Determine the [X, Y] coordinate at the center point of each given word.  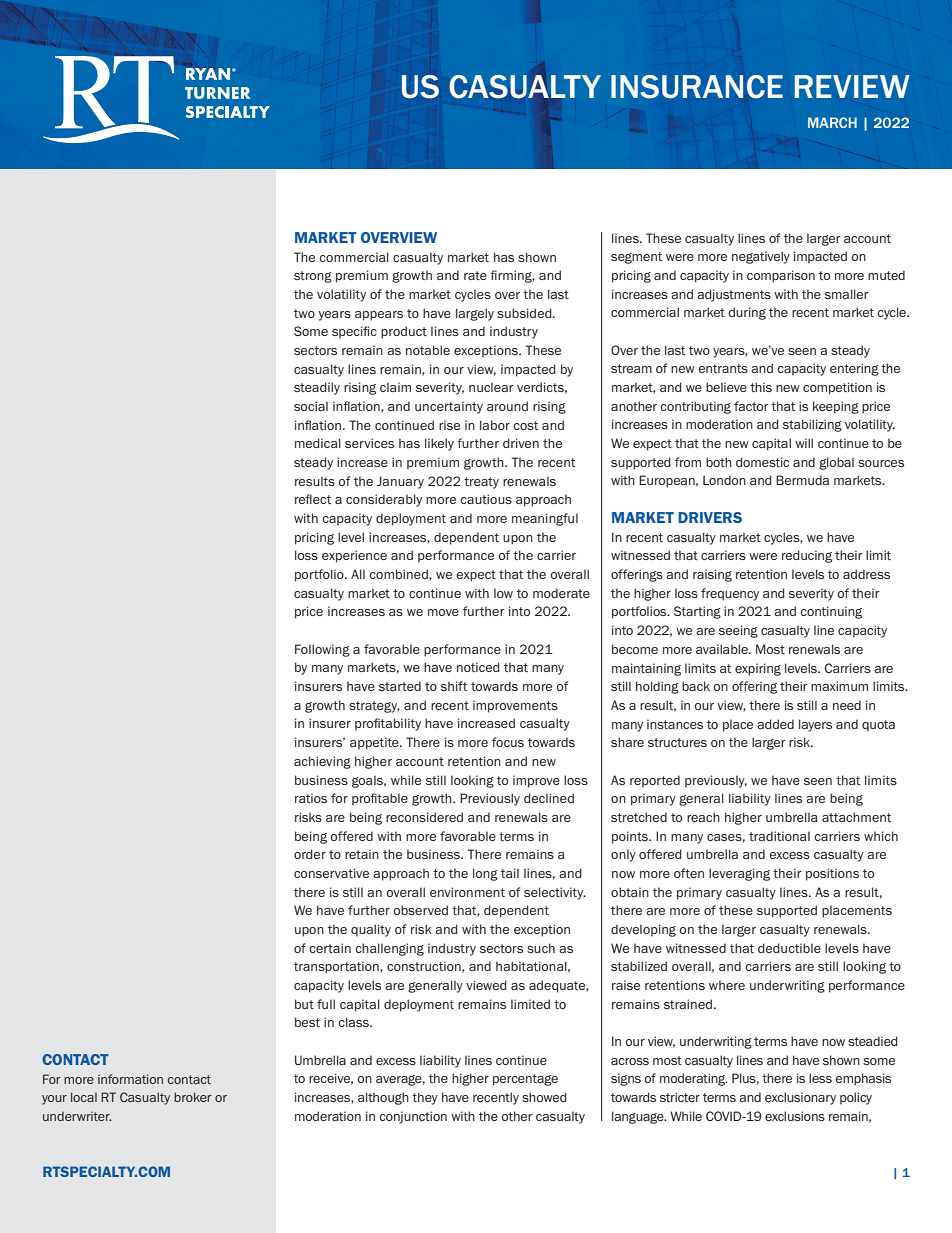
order [310, 854]
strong [313, 277]
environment [467, 892]
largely [475, 314]
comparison [781, 276]
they [425, 1098]
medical [318, 443]
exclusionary [800, 1098]
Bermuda [802, 480]
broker [193, 1097]
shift [454, 686]
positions [832, 874]
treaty [481, 483]
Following [322, 650]
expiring [758, 669]
